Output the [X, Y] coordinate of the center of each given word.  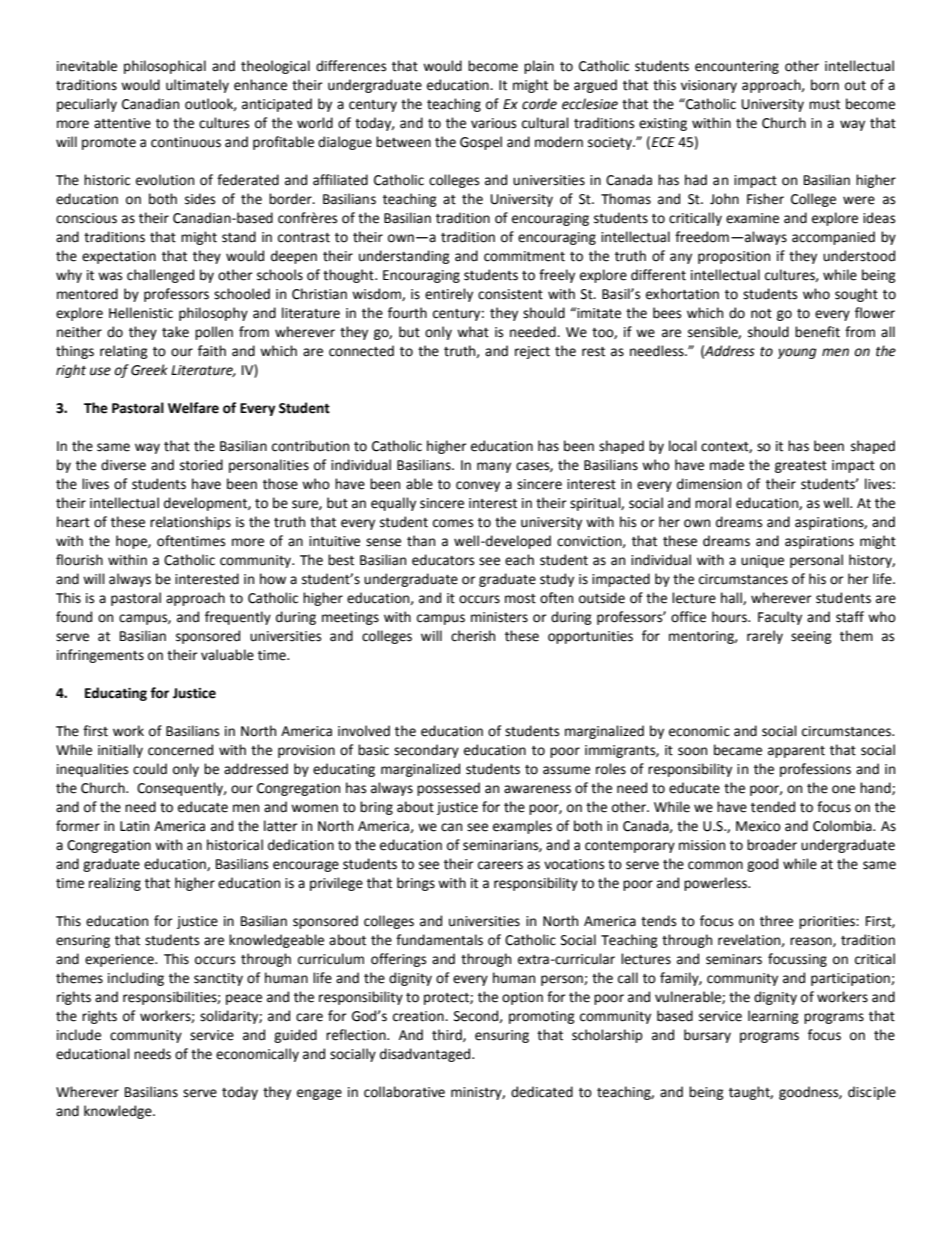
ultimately [197, 86]
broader [772, 845]
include [79, 1035]
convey [478, 486]
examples [522, 827]
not [761, 314]
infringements [100, 656]
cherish [473, 636]
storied [201, 465]
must [824, 105]
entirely [449, 295]
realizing [115, 884]
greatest [801, 467]
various [493, 123]
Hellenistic [141, 313]
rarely [765, 637]
